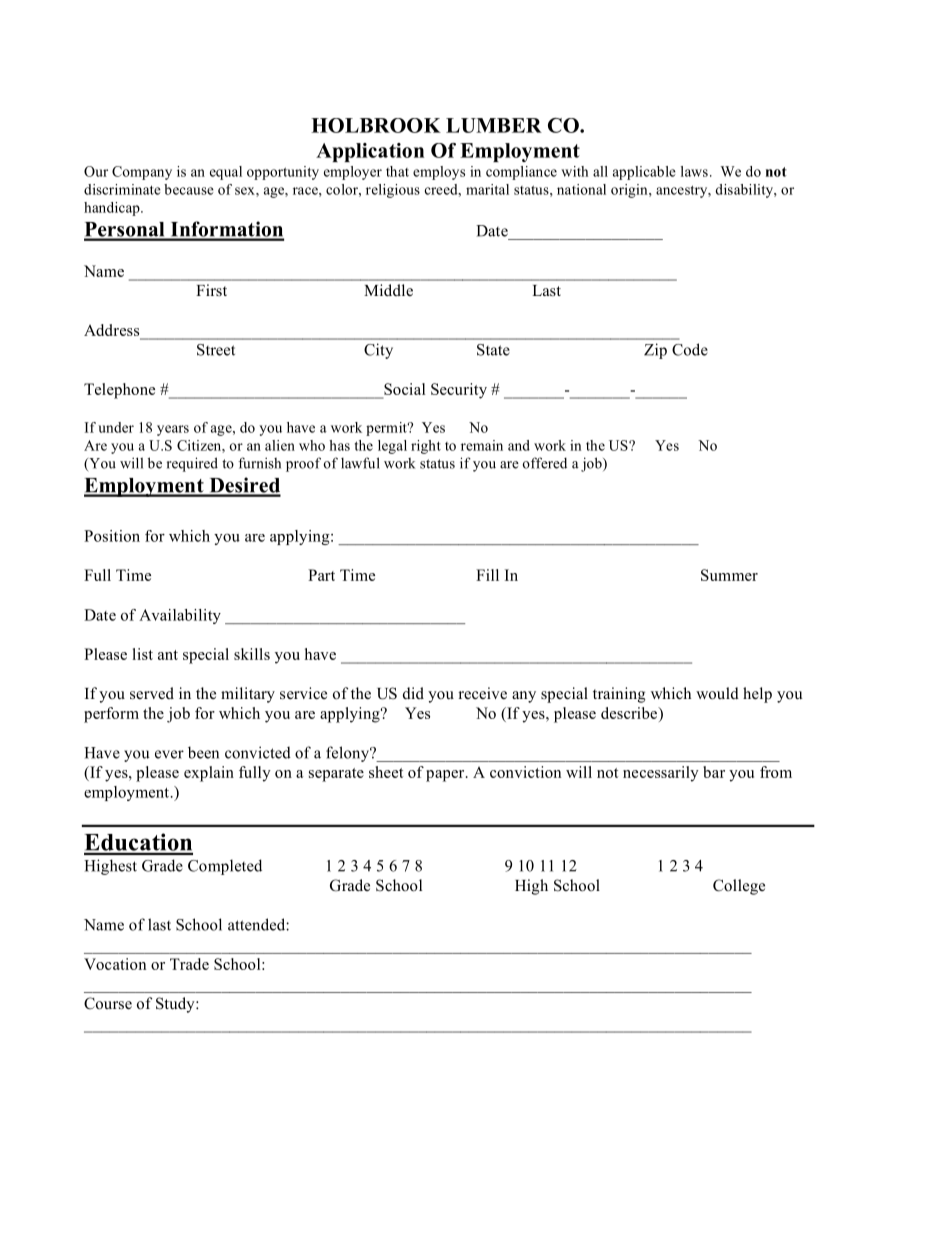  Describe the element at coordinates (180, 616) in the screenshot. I see `Availability` at that location.
